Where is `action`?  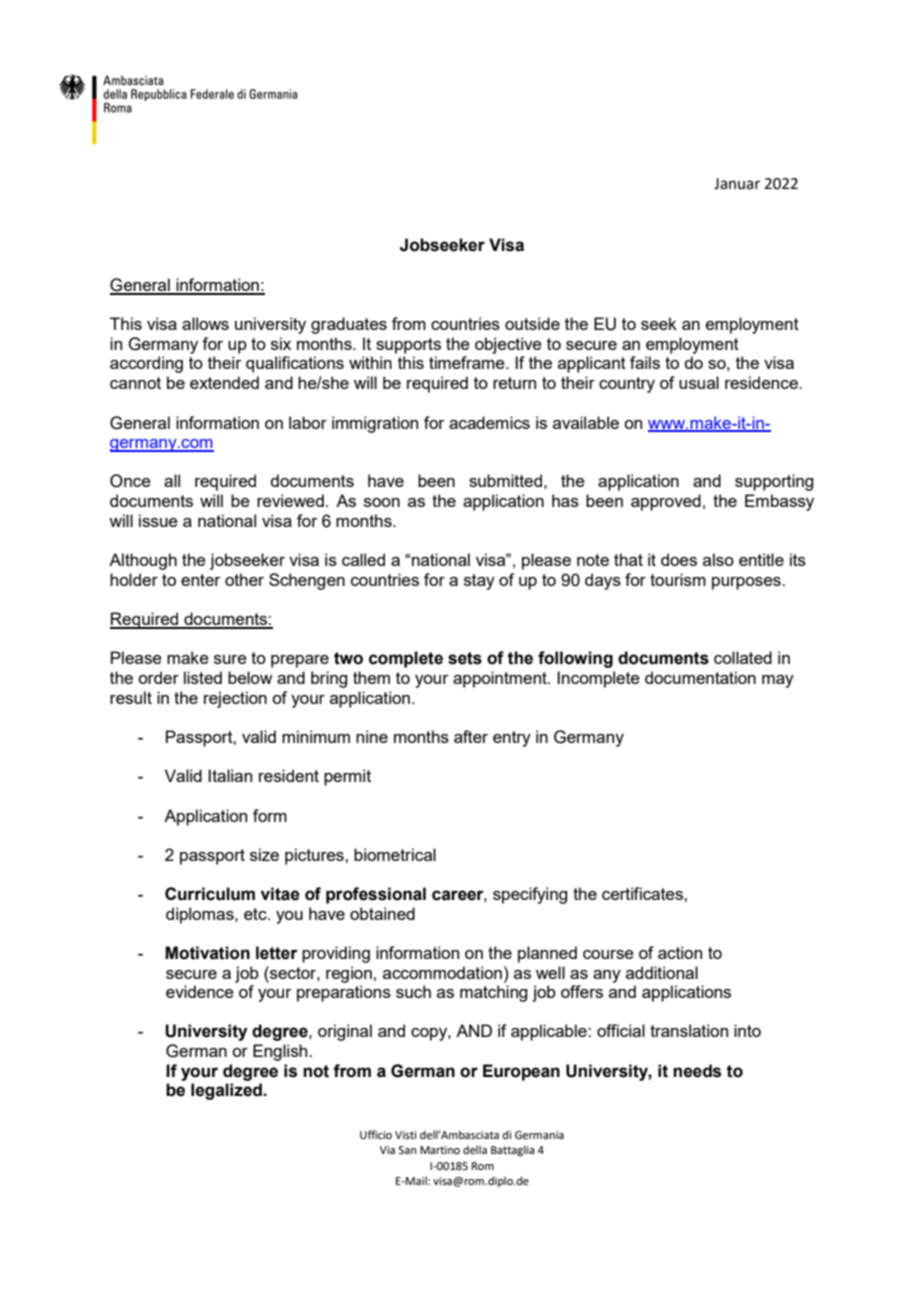 action is located at coordinates (680, 952).
